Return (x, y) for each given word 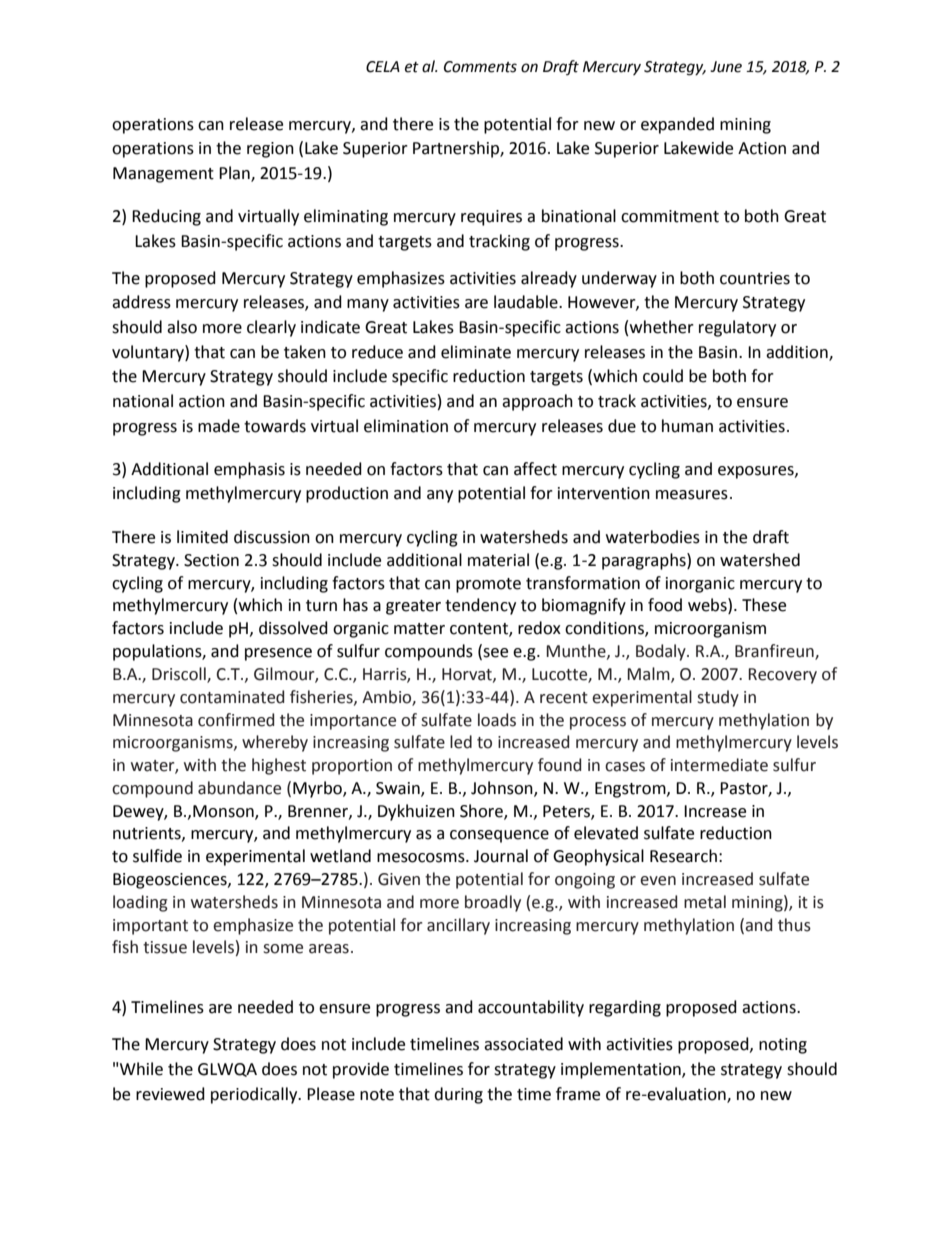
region (270, 150)
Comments (480, 67)
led (461, 742)
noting (783, 1046)
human (687, 426)
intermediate (719, 765)
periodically (255, 1095)
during (458, 1095)
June (726, 67)
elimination (406, 426)
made (219, 426)
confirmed (236, 720)
